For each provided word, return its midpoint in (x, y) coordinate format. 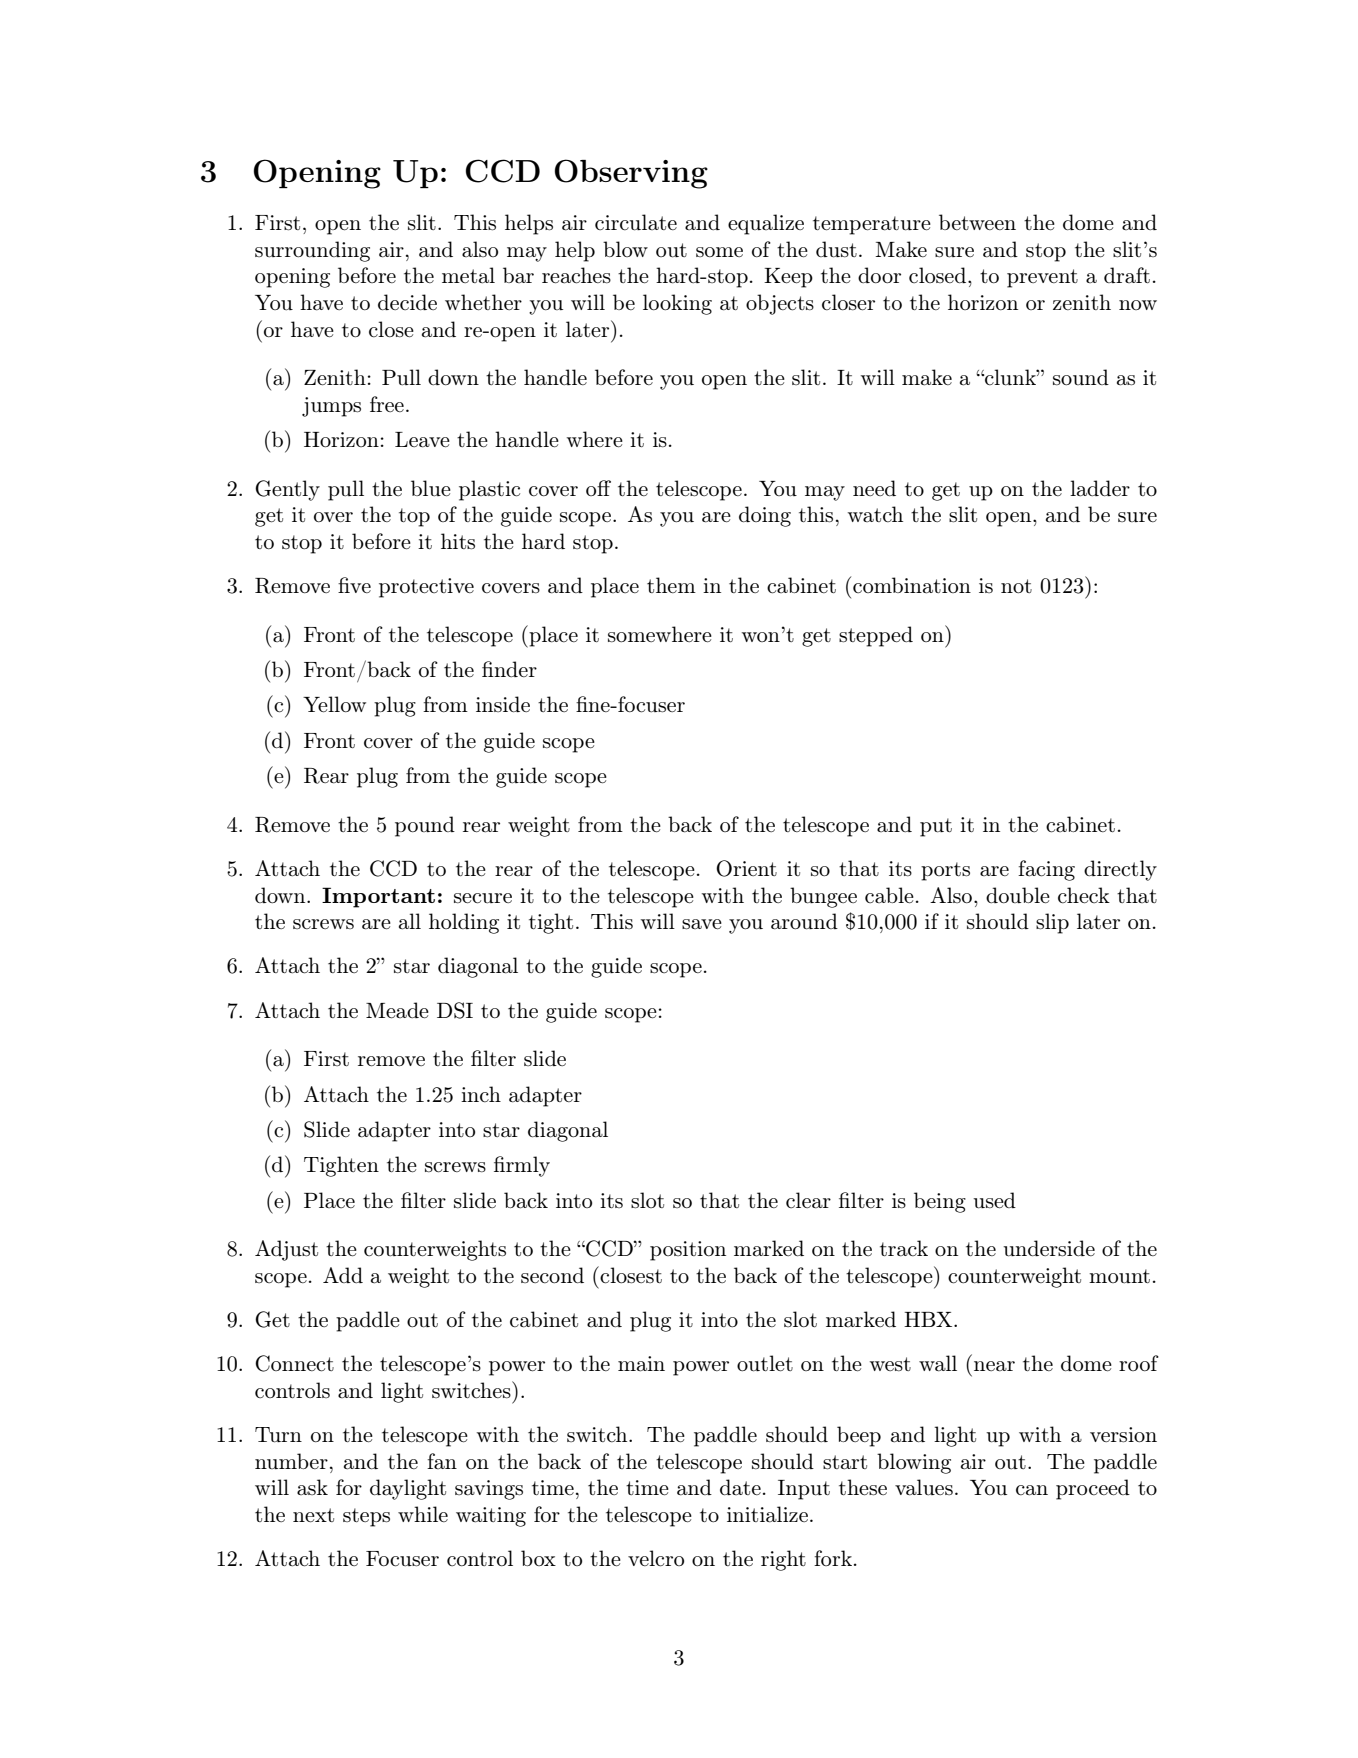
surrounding (312, 251)
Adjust (286, 1250)
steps (366, 1517)
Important (378, 897)
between (977, 222)
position (688, 1251)
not (1016, 586)
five (354, 585)
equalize (766, 224)
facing (1046, 870)
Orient (746, 868)
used (994, 1200)
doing (765, 516)
